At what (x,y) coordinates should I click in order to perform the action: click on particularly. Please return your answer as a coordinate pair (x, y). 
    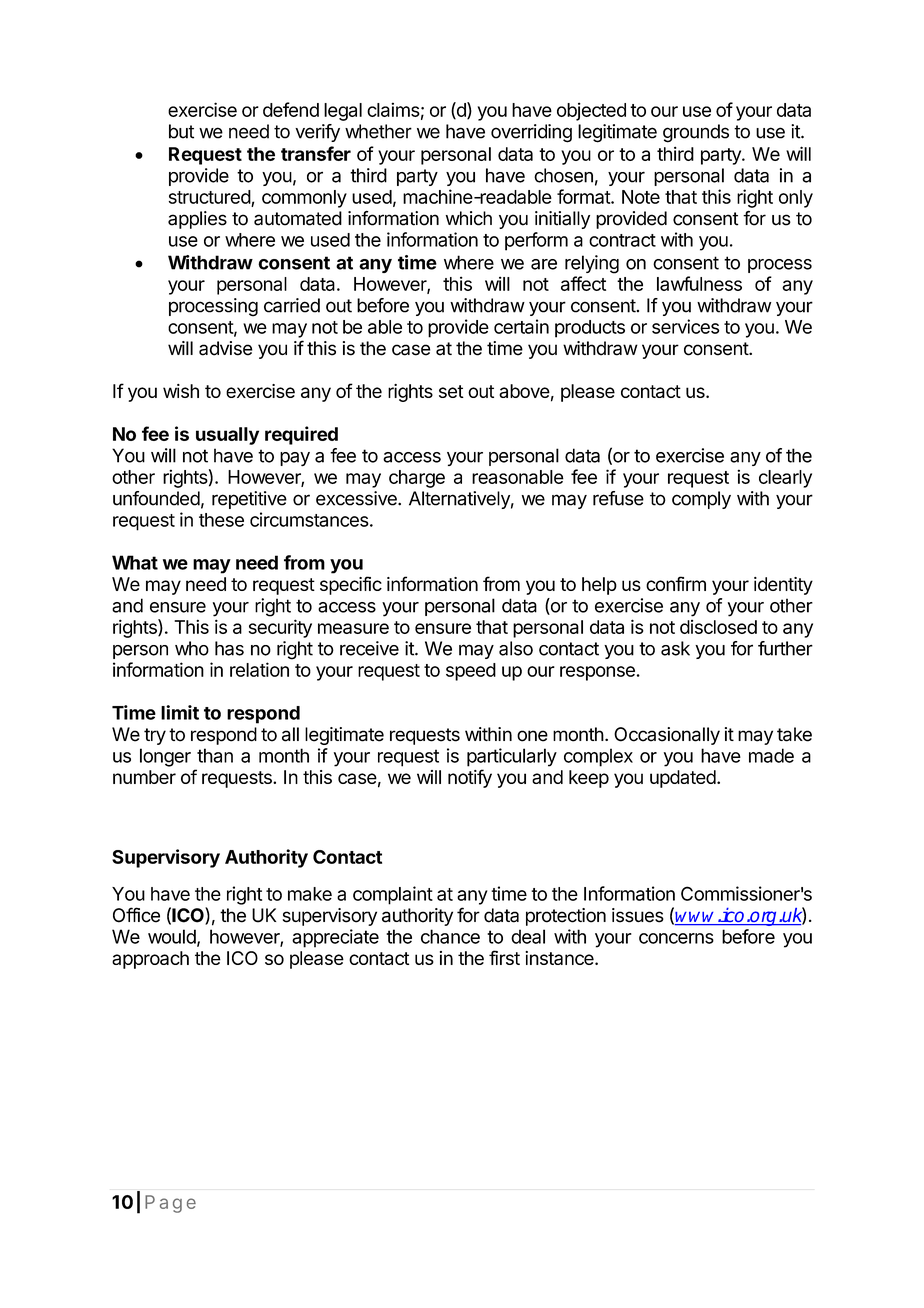
    Looking at the image, I should click on (512, 757).
